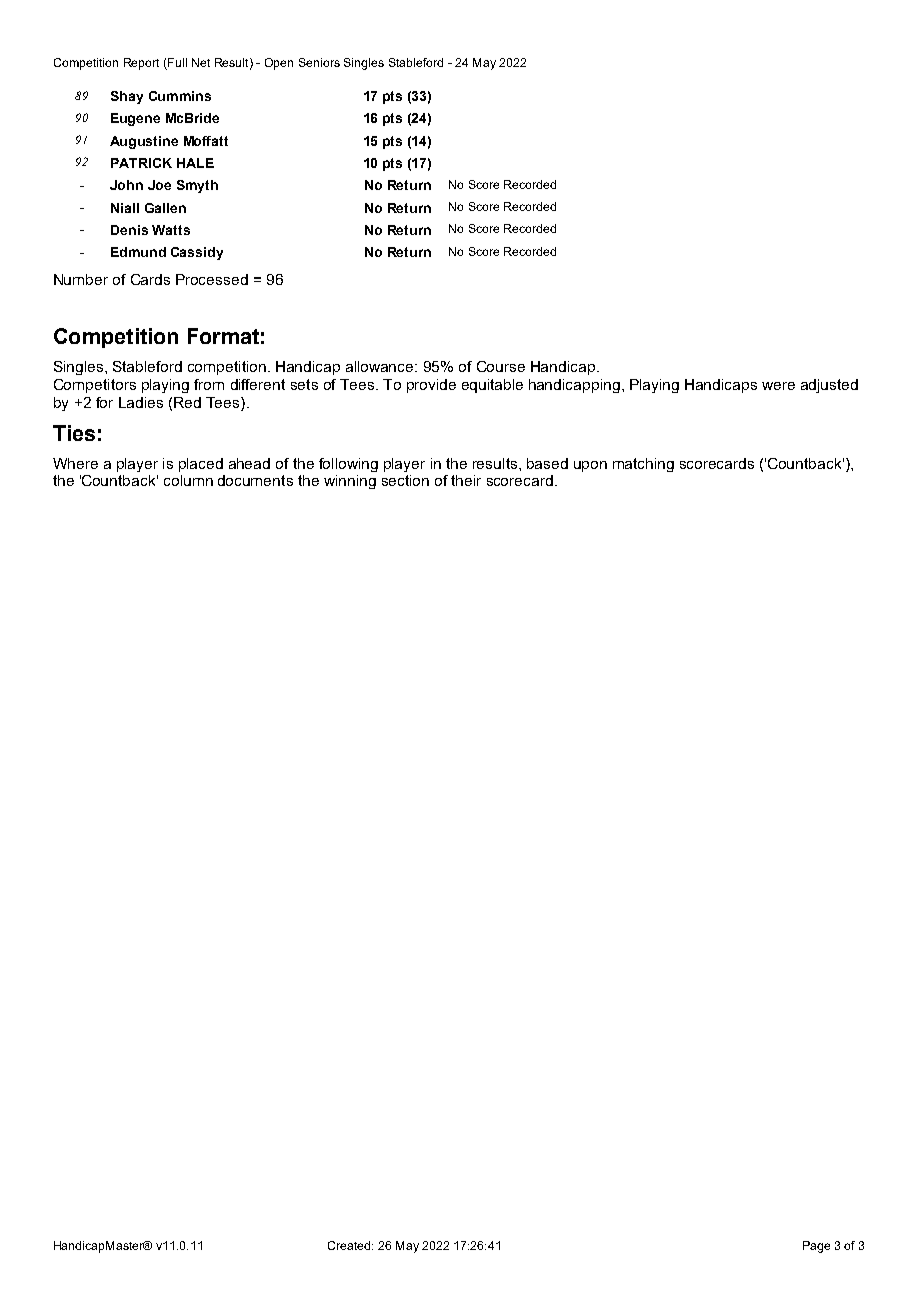 This screenshot has height=1308, width=924. What do you see at coordinates (816, 1247) in the screenshot?
I see `Page` at bounding box center [816, 1247].
